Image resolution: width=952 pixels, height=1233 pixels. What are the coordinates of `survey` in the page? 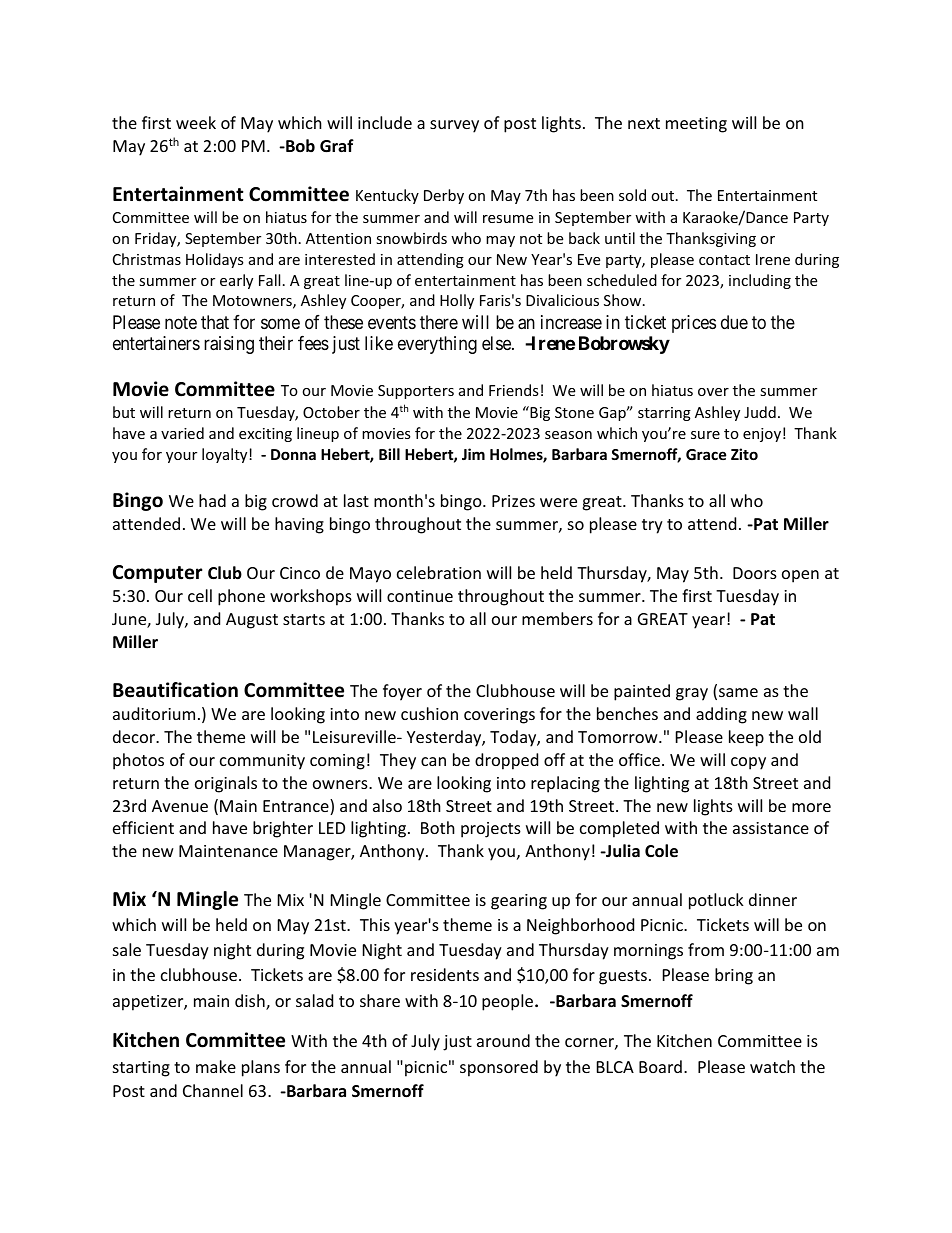 It's located at (454, 126).
